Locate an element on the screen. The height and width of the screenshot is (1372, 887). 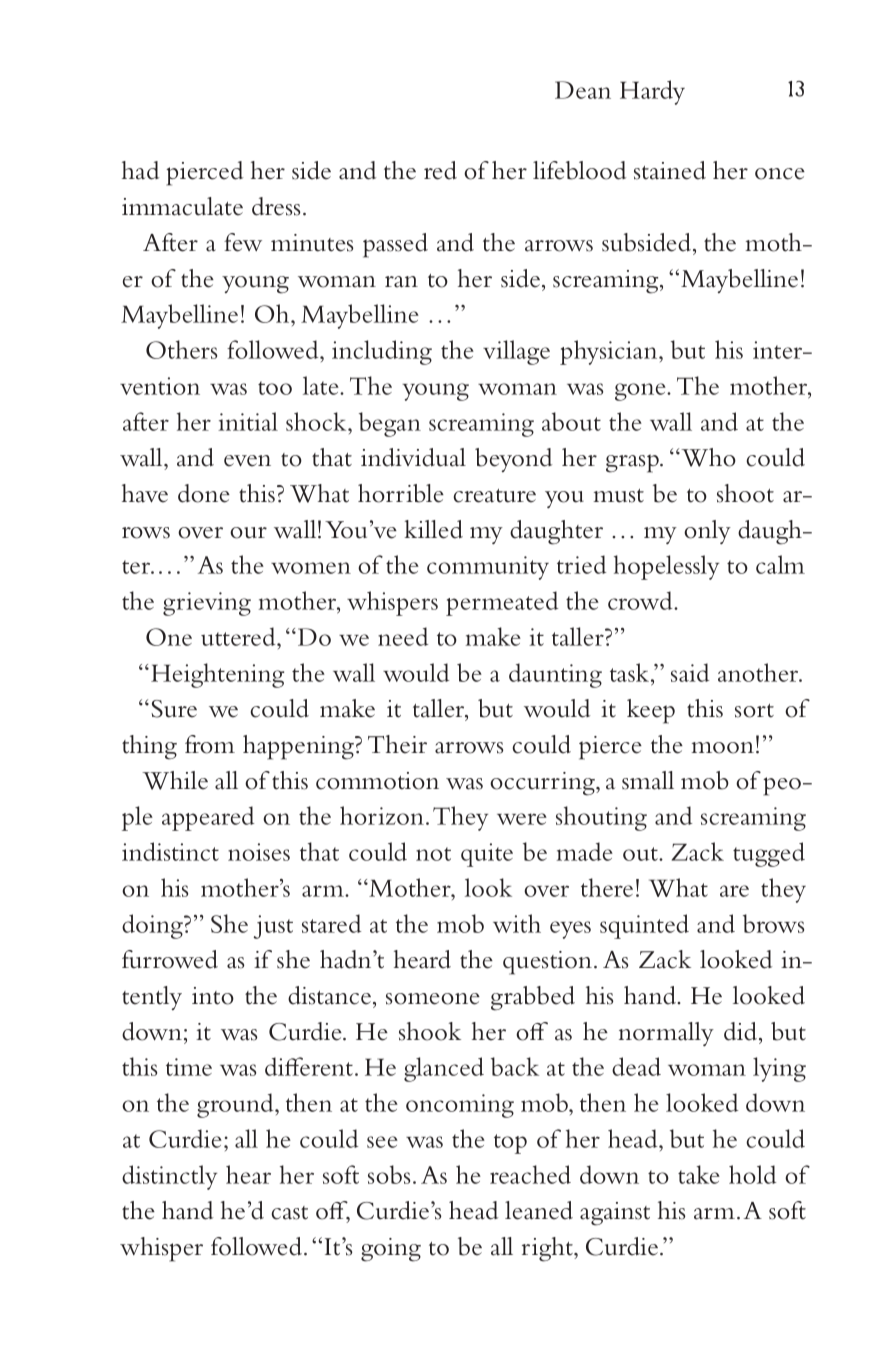
need is located at coordinates (403, 636).
